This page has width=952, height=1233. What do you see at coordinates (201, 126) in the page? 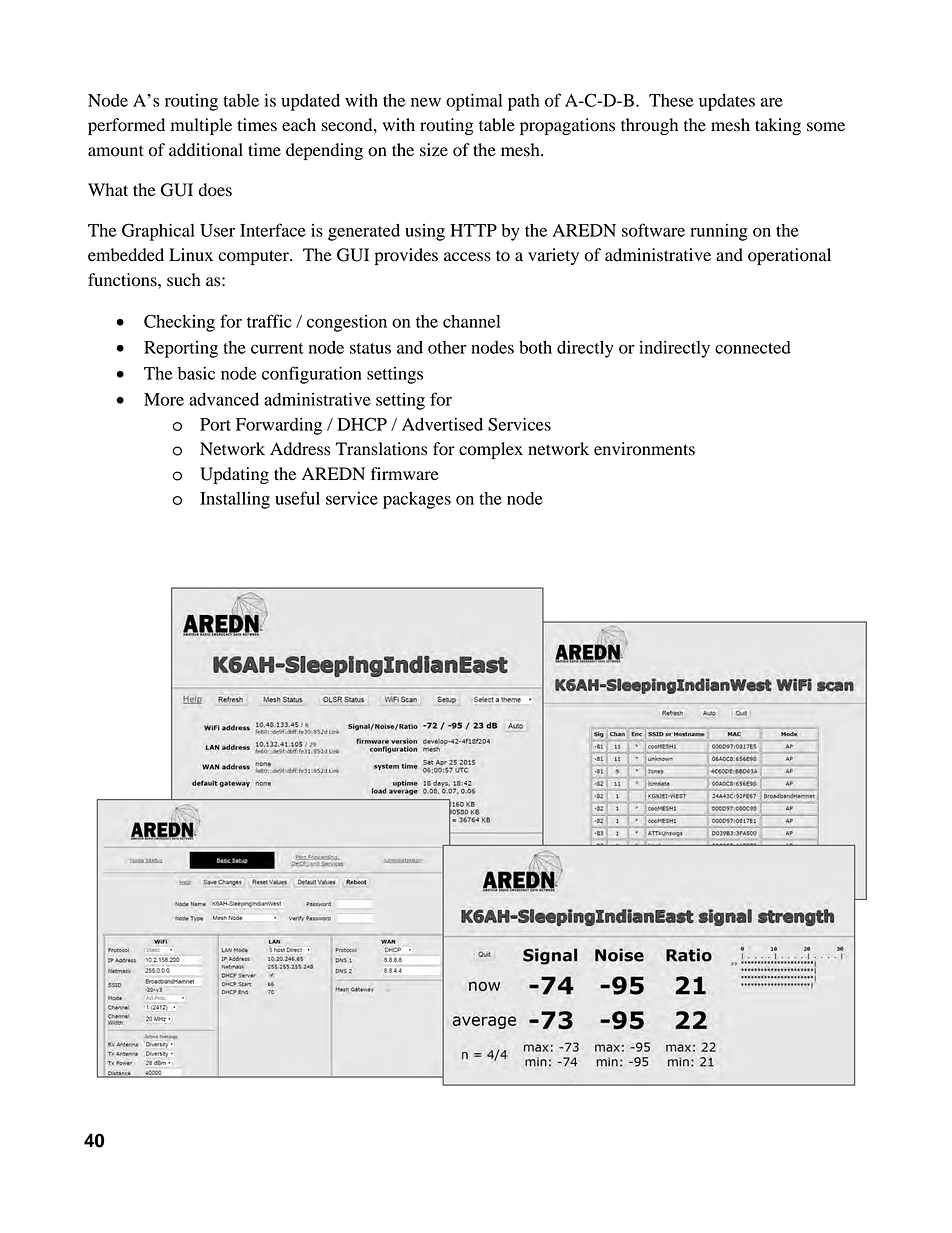
I see `multiple` at bounding box center [201, 126].
